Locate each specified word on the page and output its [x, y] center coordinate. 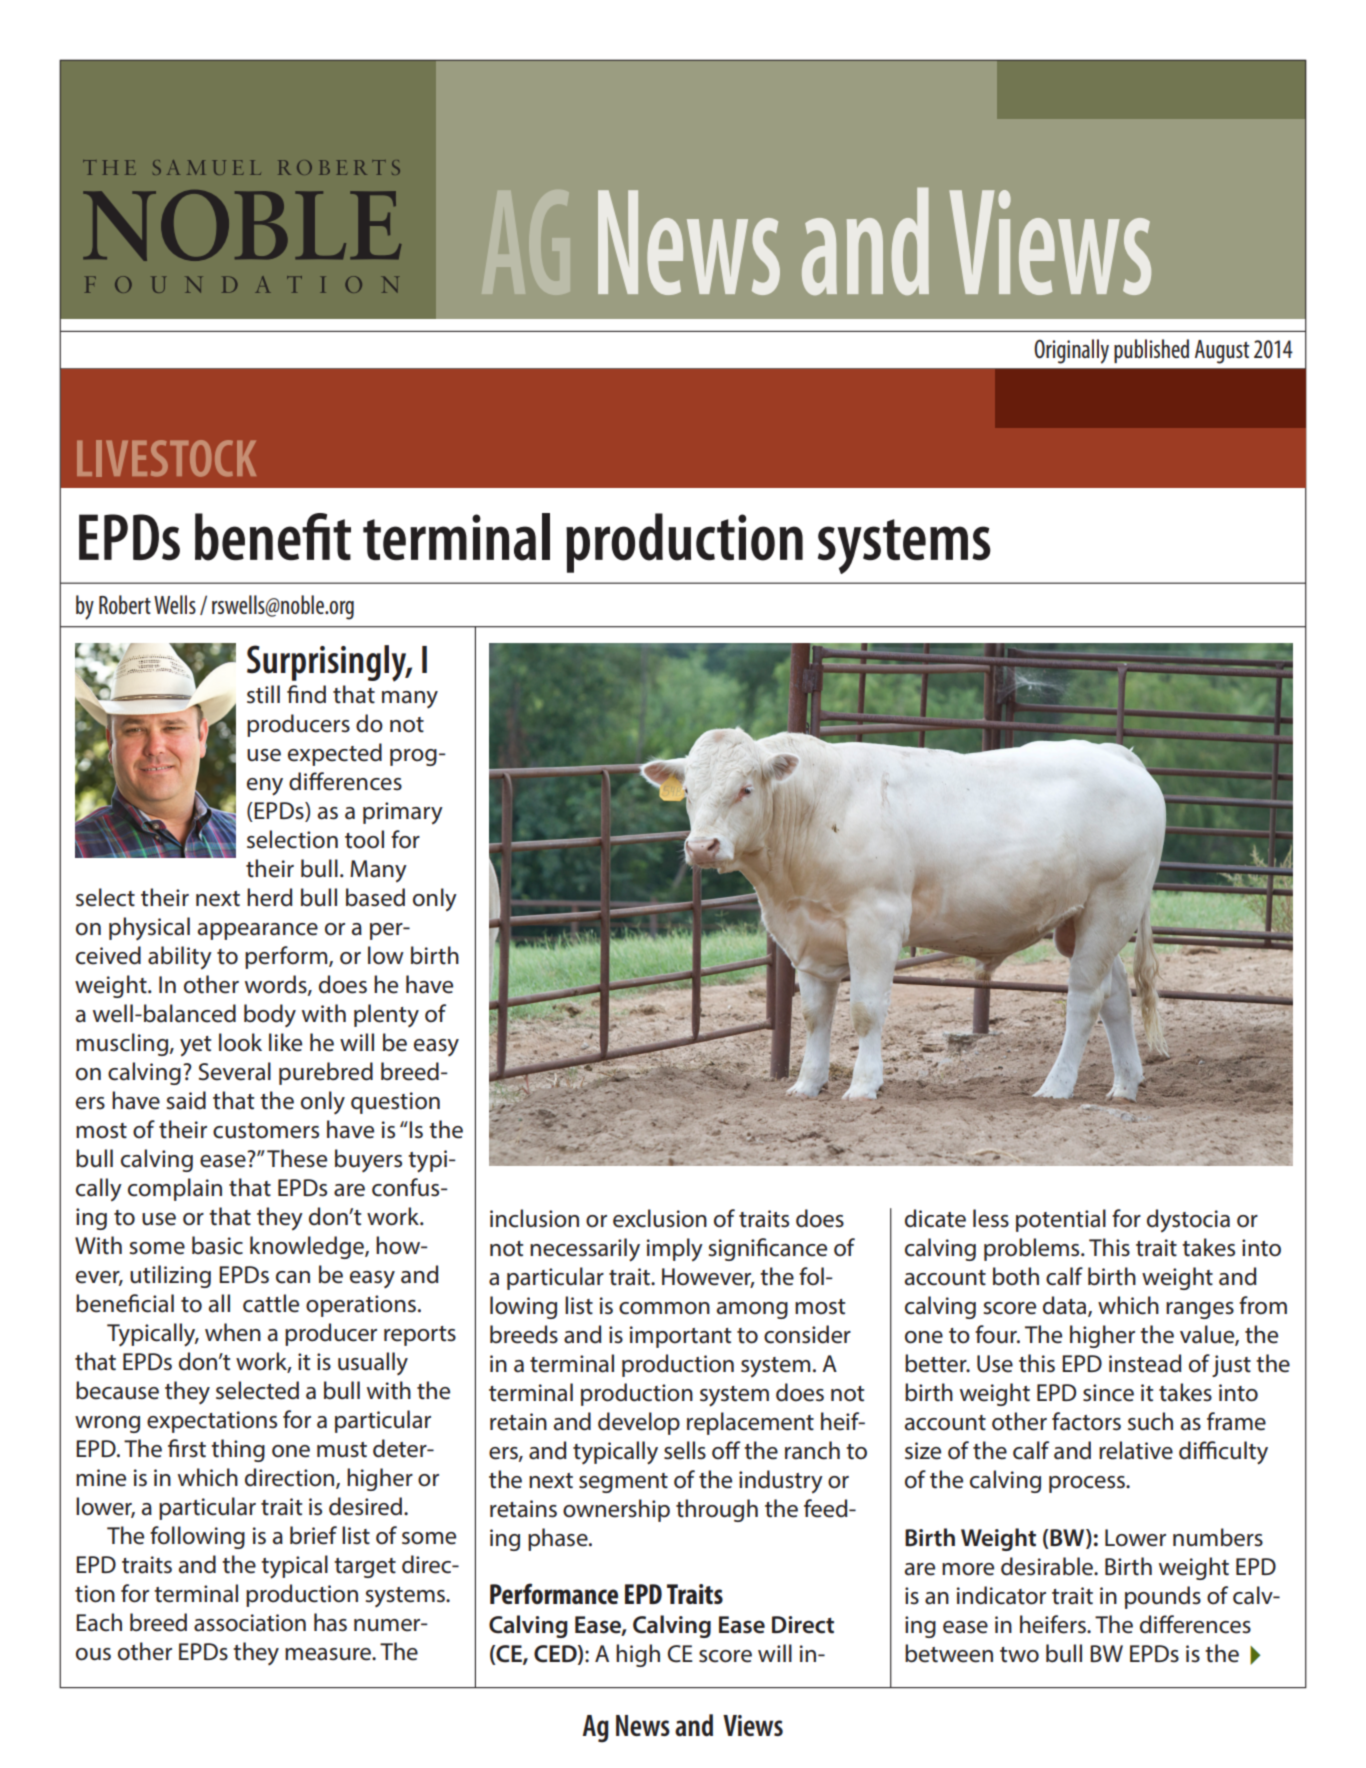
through [717, 1510]
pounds [1163, 1597]
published [1151, 351]
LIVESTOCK [166, 458]
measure [329, 1654]
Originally [1071, 351]
